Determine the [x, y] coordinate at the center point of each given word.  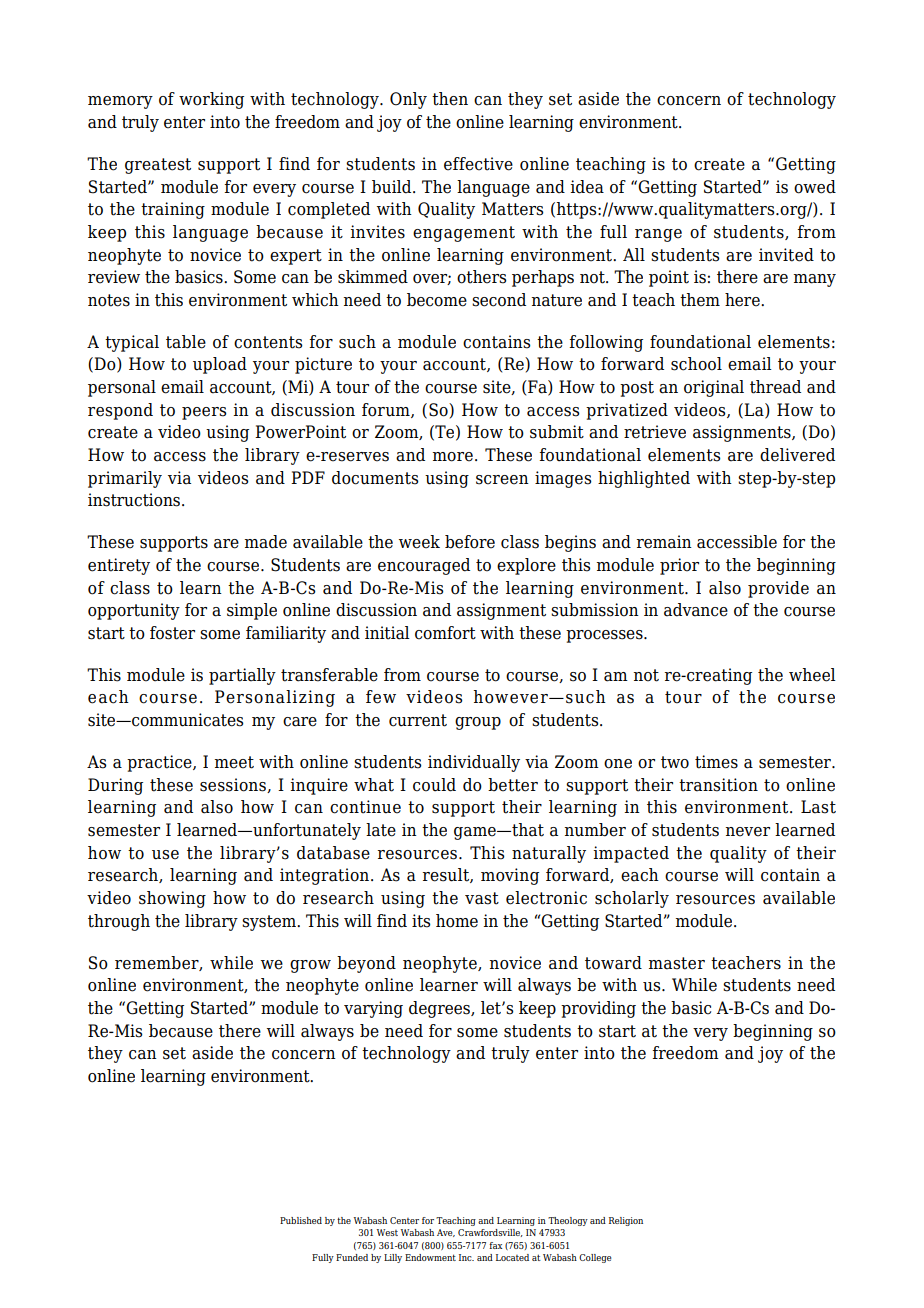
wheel [812, 675]
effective [478, 164]
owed [815, 187]
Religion [626, 1221]
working [211, 100]
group [478, 723]
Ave [446, 1233]
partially [242, 676]
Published [301, 1220]
